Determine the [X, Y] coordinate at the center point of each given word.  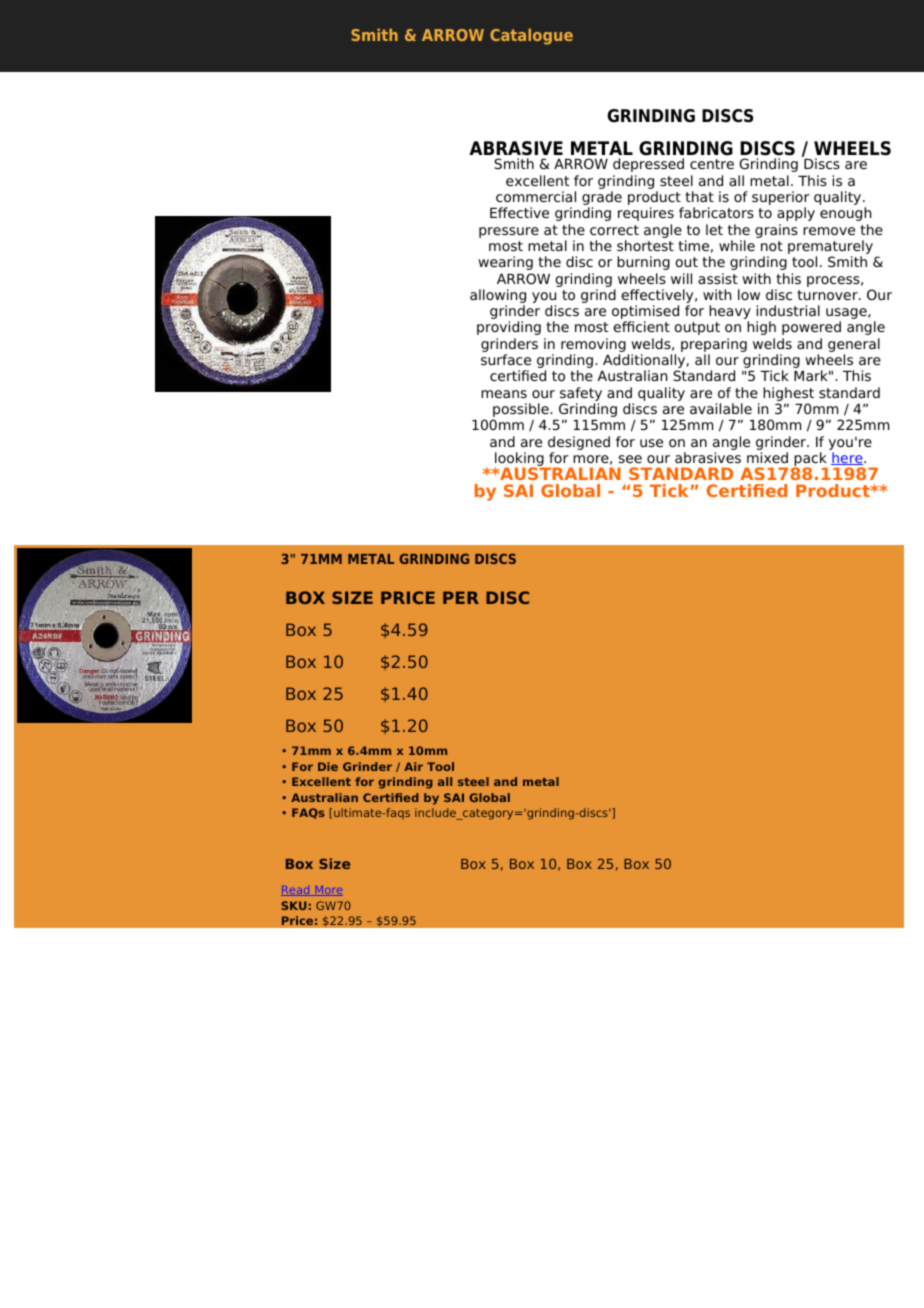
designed [579, 444]
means [504, 394]
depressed [648, 165]
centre [712, 164]
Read [296, 891]
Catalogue [531, 36]
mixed [767, 457]
